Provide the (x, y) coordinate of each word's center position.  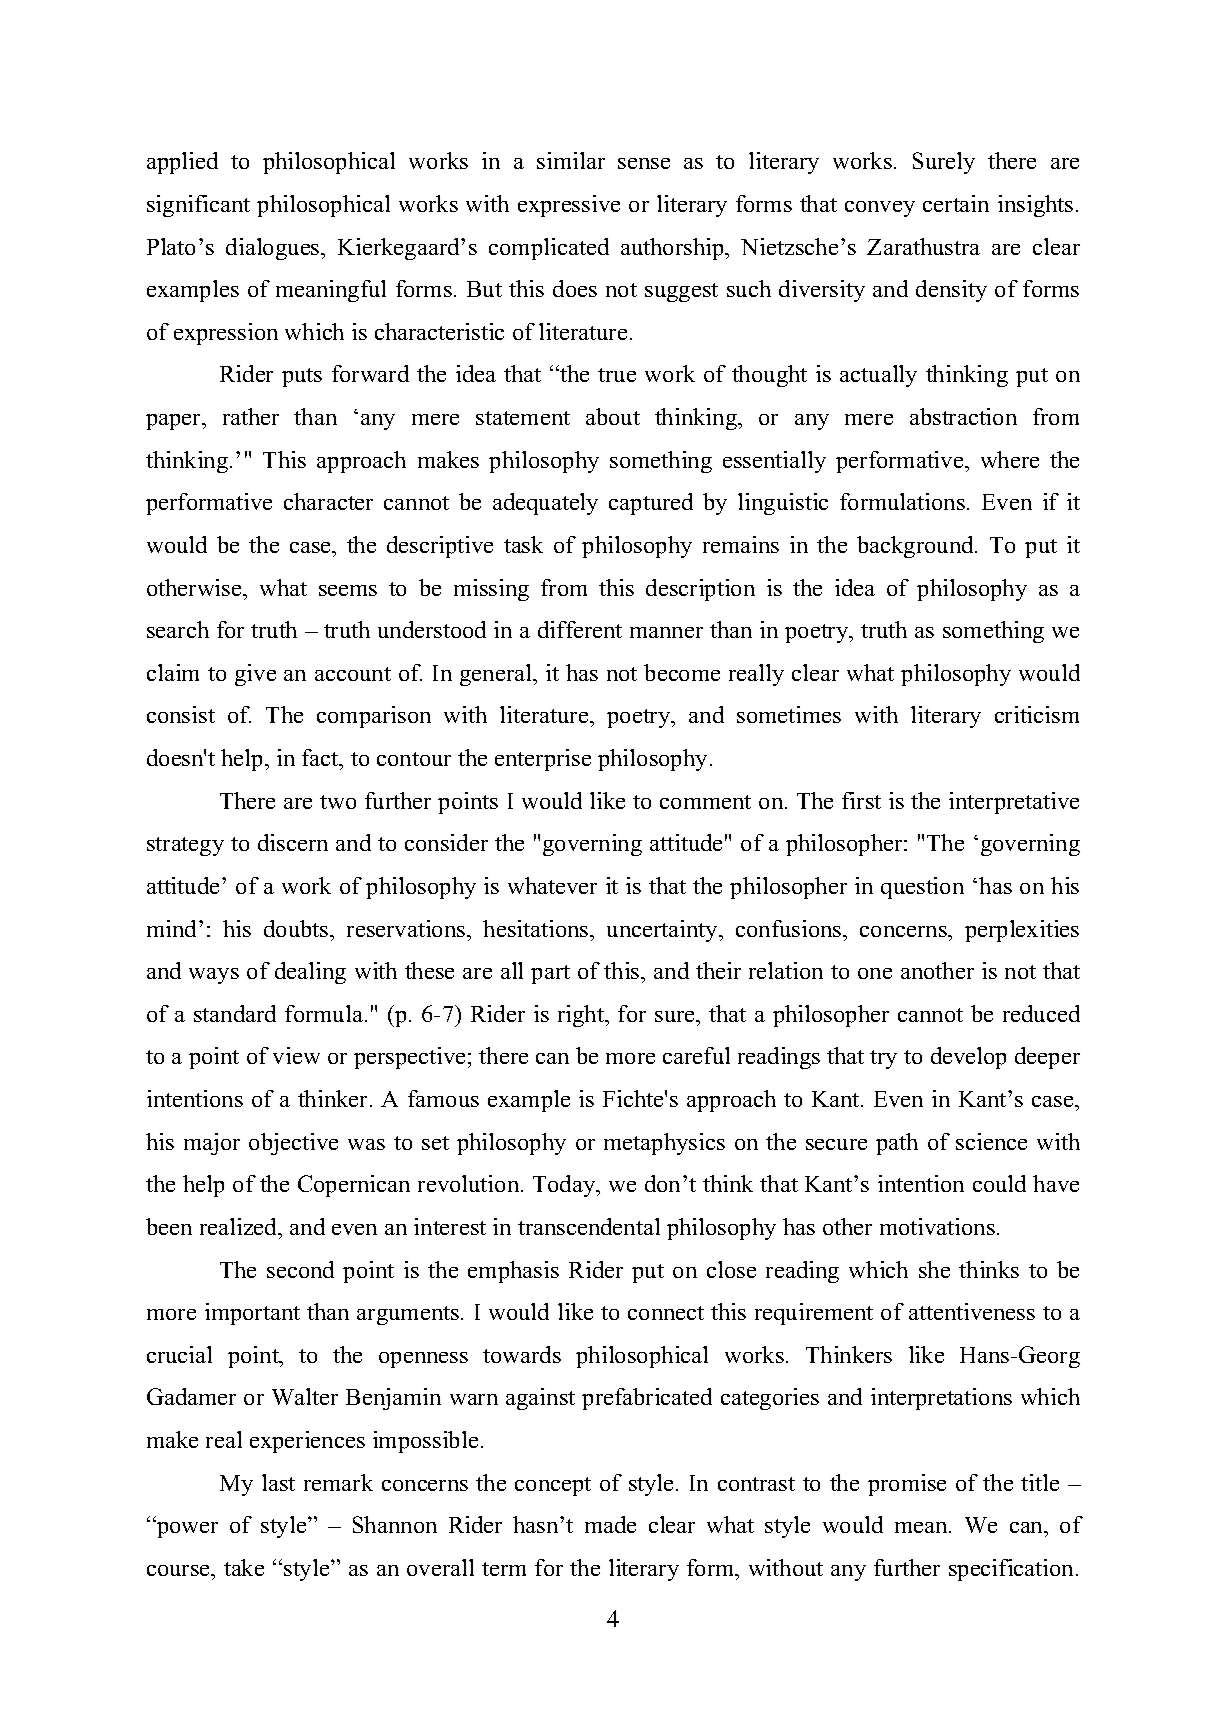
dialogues (274, 249)
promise (907, 1485)
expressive (569, 206)
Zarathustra (923, 246)
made (610, 1524)
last (278, 1482)
